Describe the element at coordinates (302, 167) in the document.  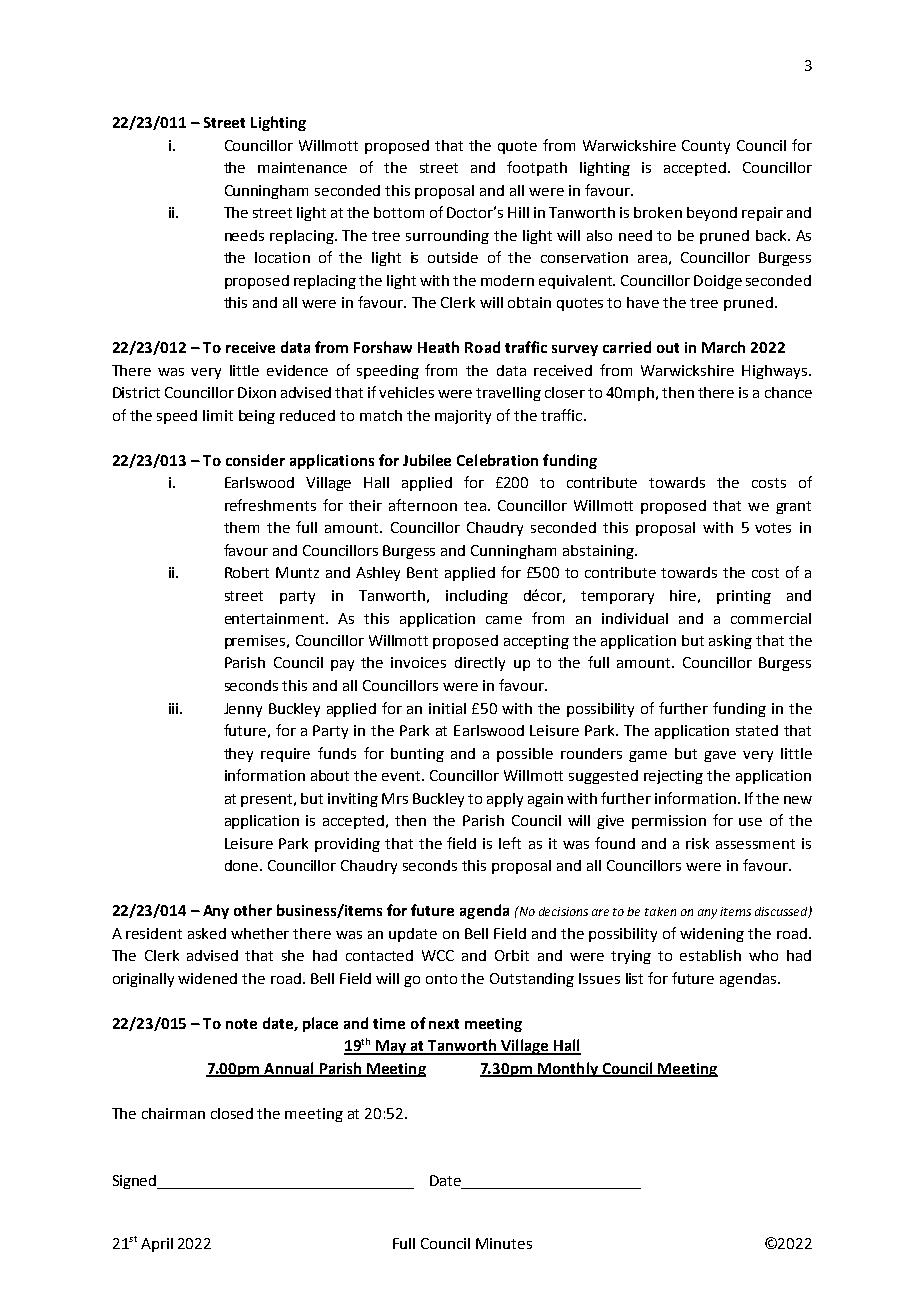
I see `maintenance` at that location.
